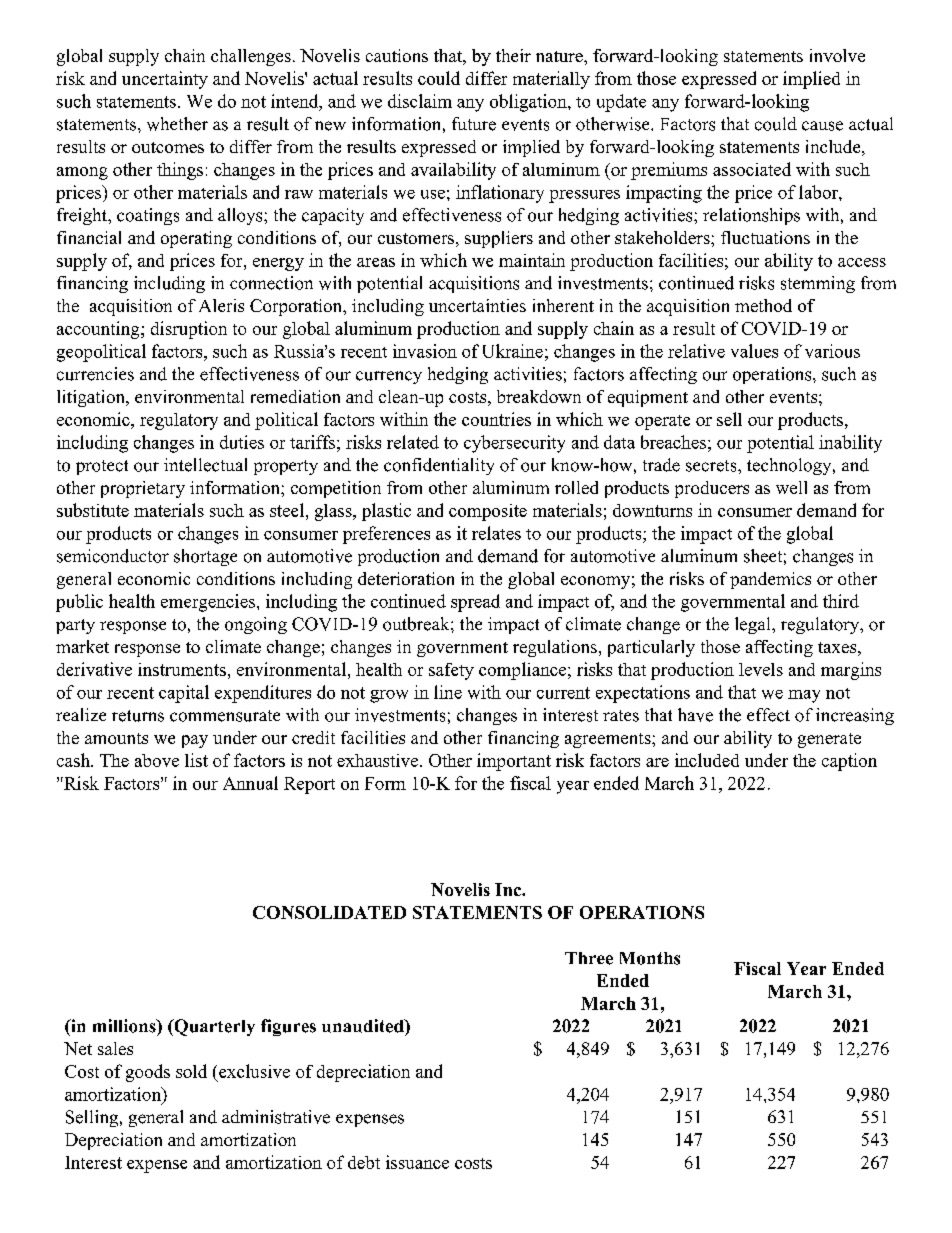  I want to click on cause, so click(822, 126).
